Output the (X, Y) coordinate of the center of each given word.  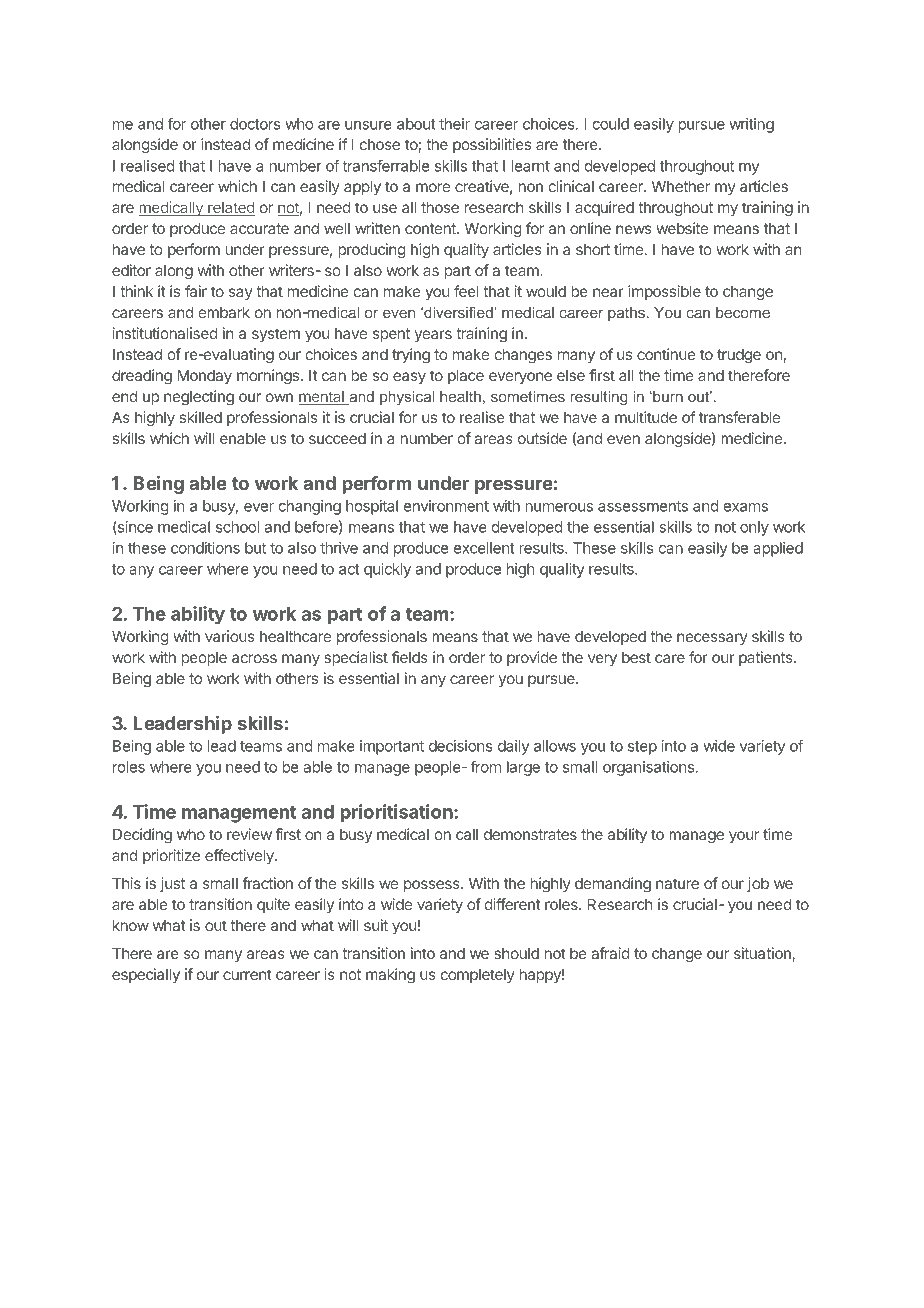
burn (667, 396)
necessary (712, 639)
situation (763, 954)
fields (410, 657)
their (454, 124)
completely (477, 975)
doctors (255, 124)
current (247, 974)
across (254, 658)
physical (407, 398)
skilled (201, 417)
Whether (681, 186)
